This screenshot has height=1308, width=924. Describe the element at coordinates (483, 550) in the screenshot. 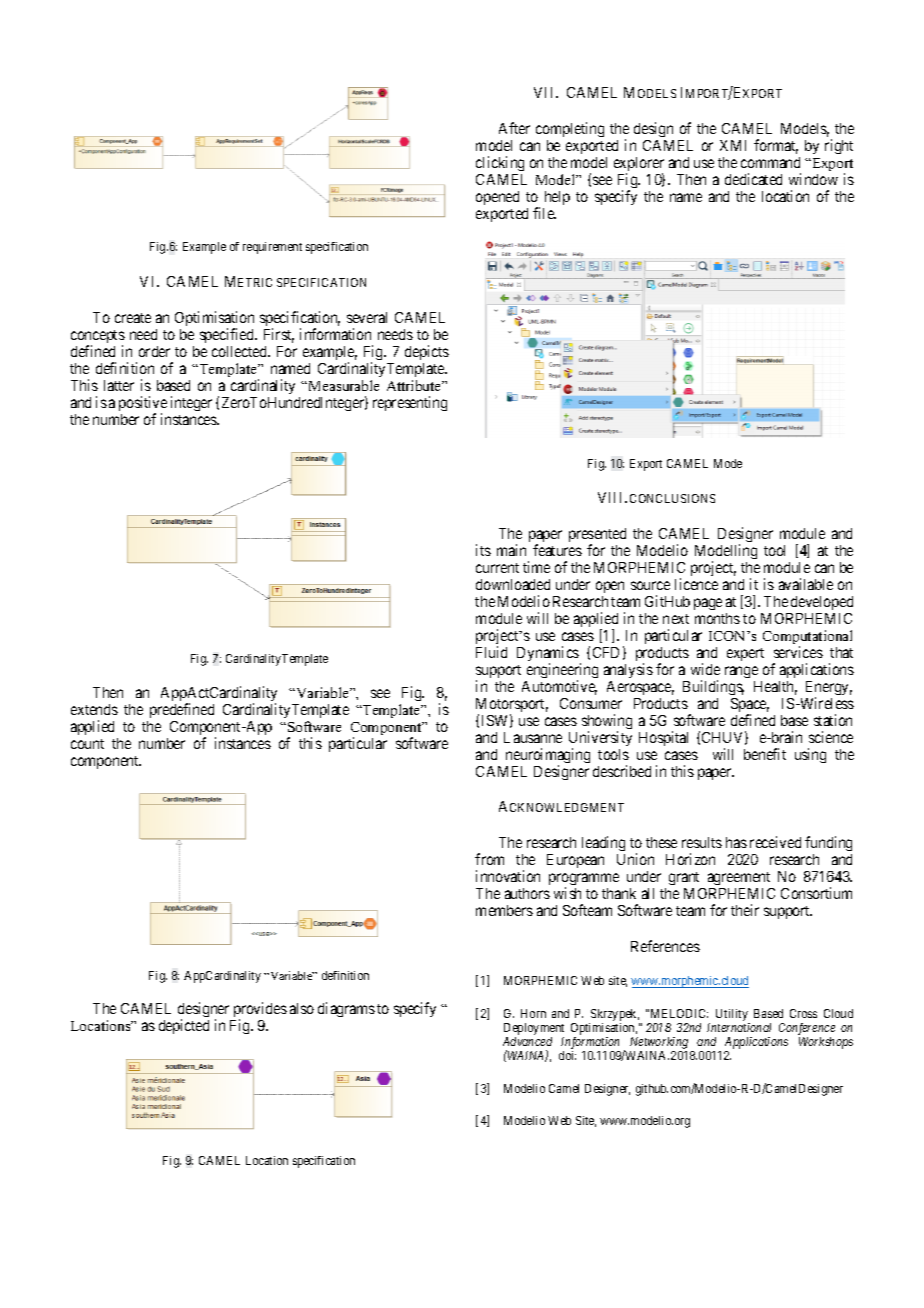

I see `its` at that location.
